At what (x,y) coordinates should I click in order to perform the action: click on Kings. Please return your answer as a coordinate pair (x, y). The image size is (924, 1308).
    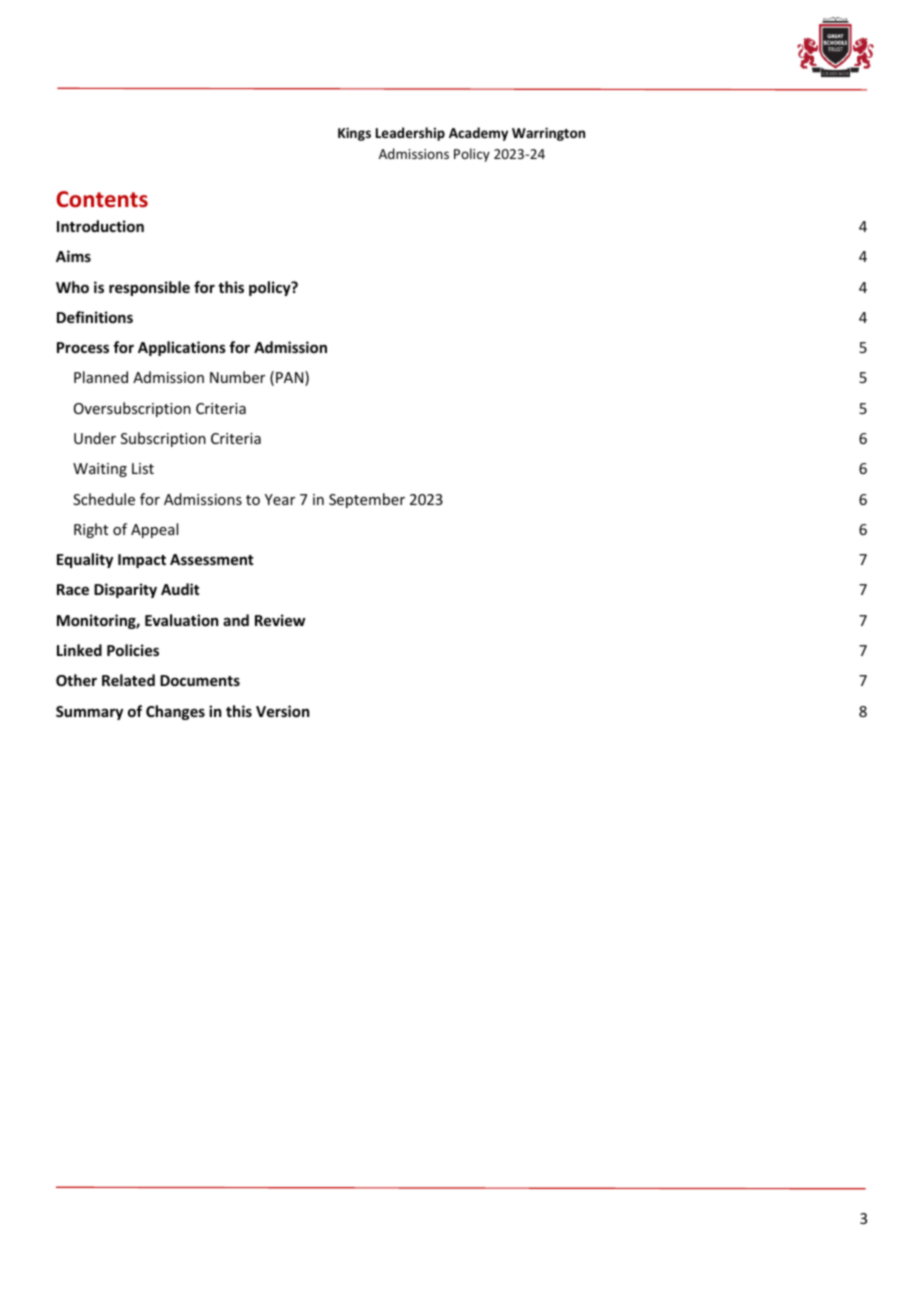
    Looking at the image, I should click on (354, 134).
